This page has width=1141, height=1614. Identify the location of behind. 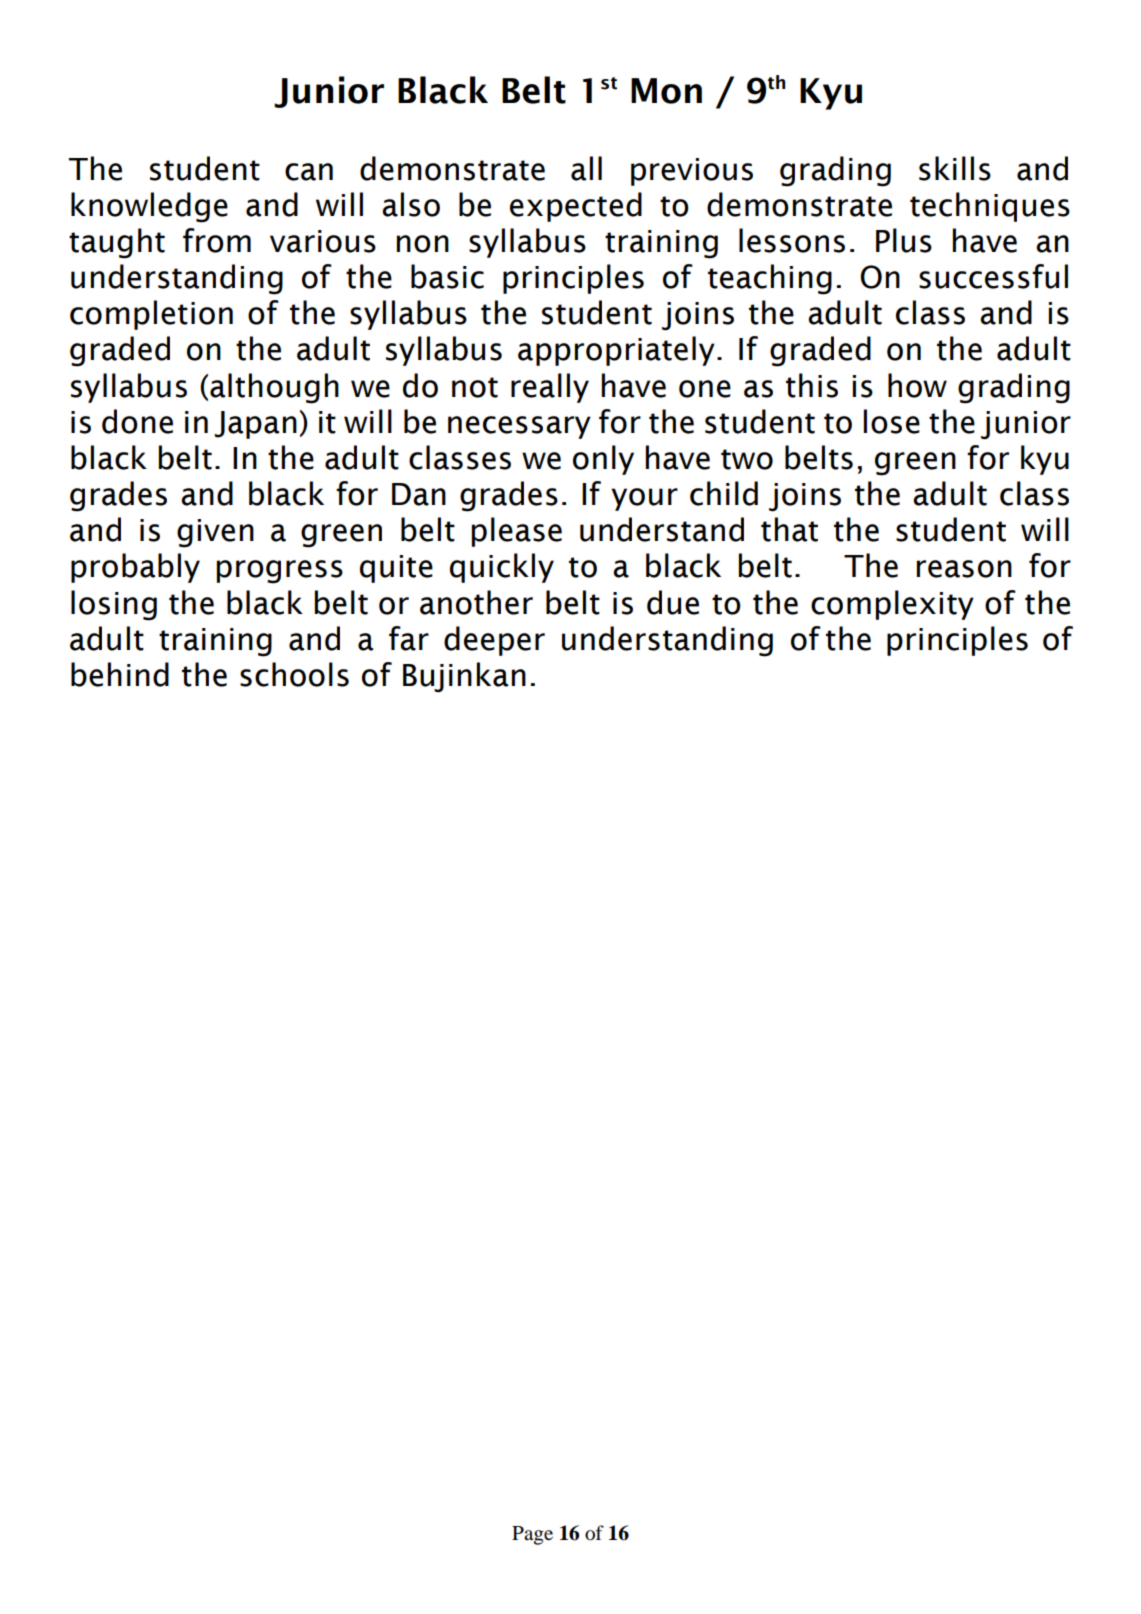
(120, 674).
